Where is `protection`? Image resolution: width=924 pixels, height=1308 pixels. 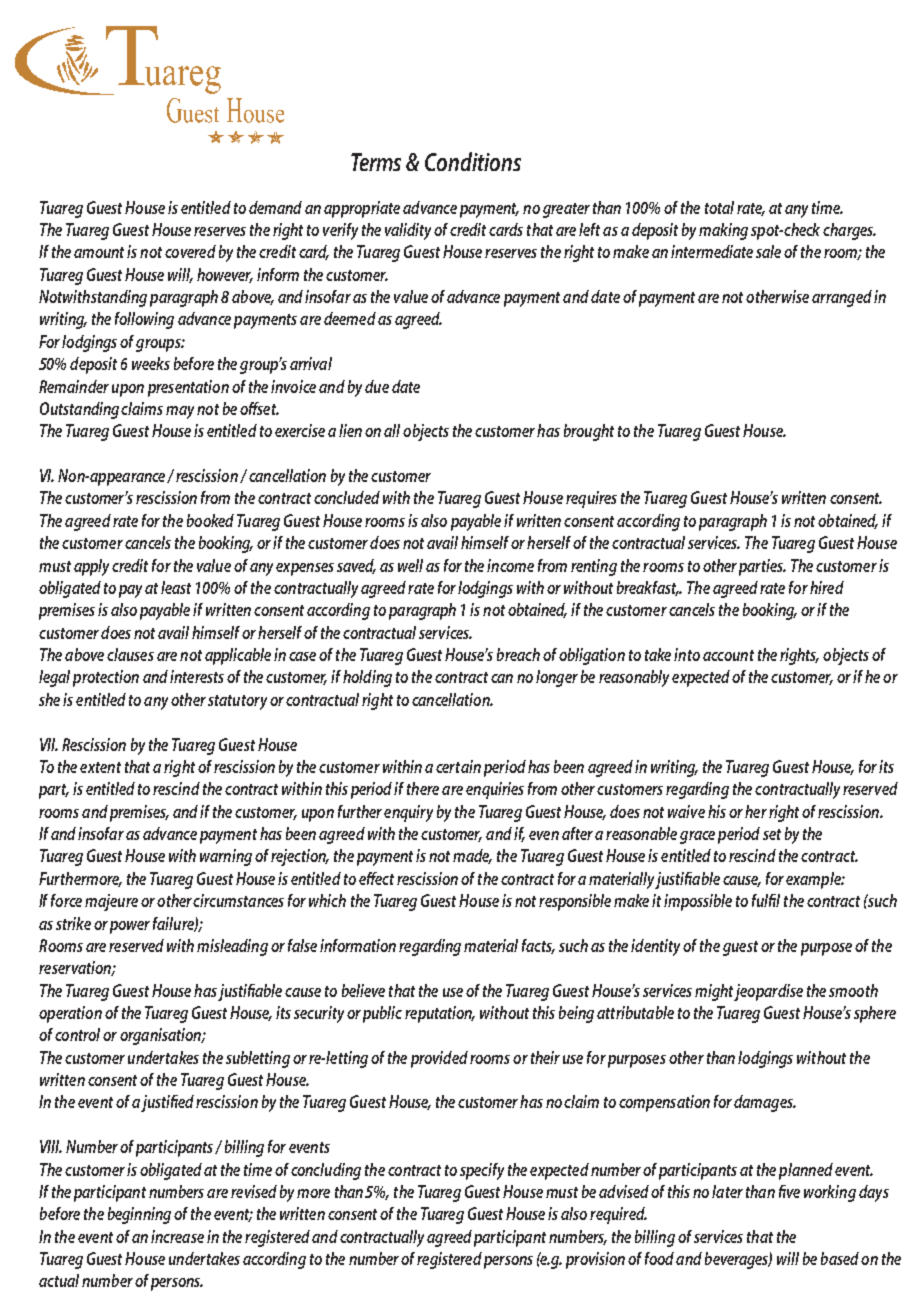
protection is located at coordinates (106, 678).
